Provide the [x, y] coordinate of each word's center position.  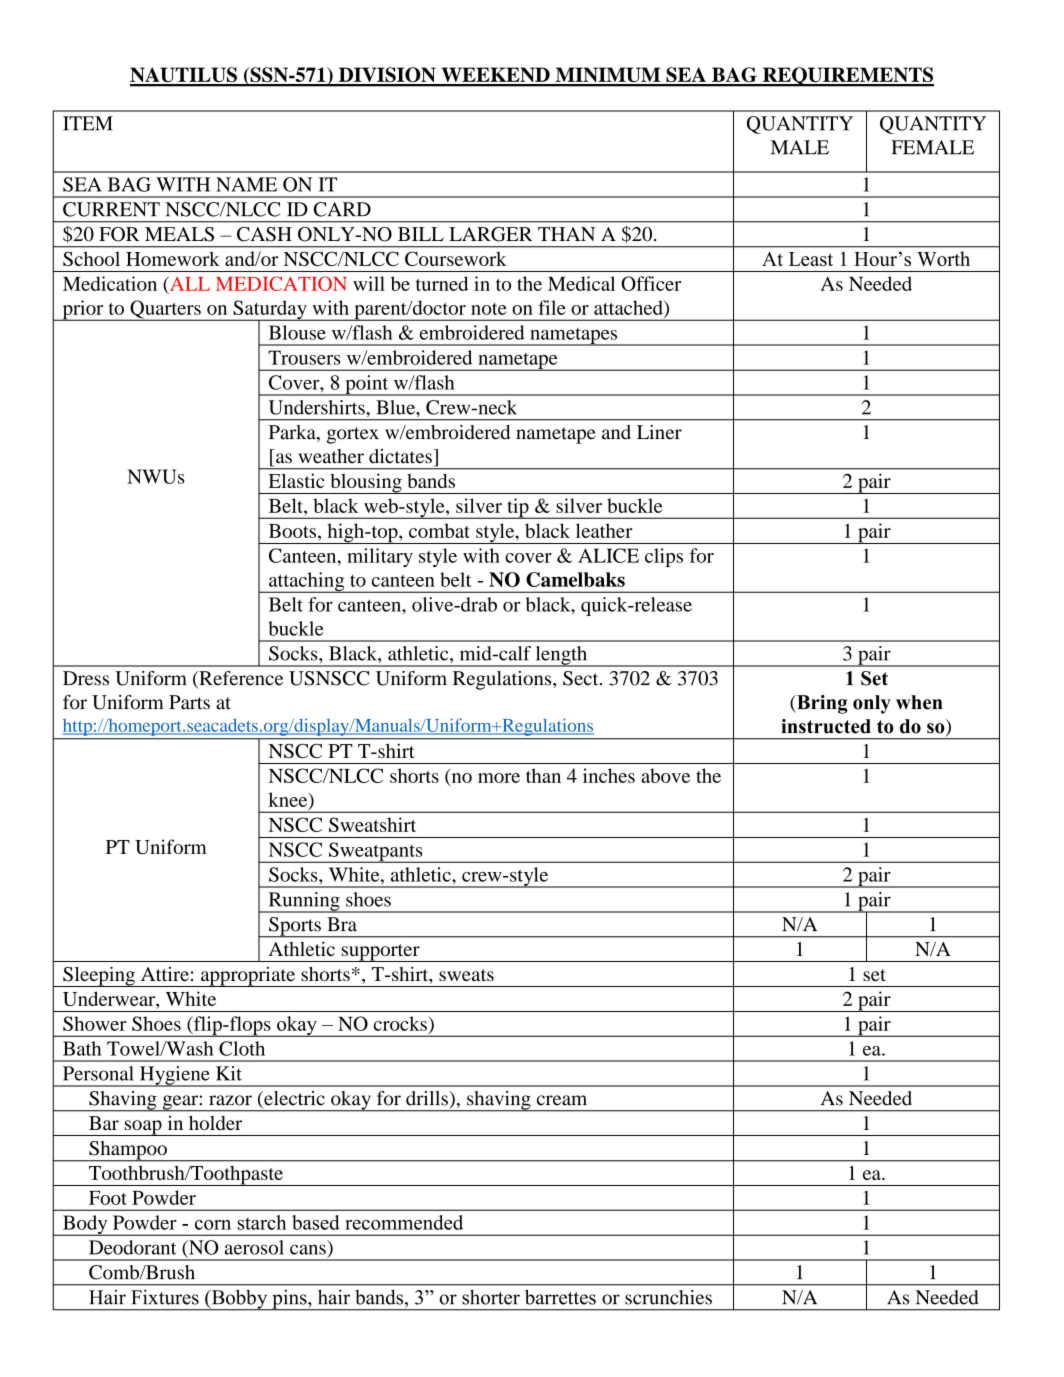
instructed [826, 726]
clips [664, 557]
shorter [491, 1297]
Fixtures [165, 1297]
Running [304, 902]
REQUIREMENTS [847, 77]
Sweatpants [376, 852]
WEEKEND [495, 76]
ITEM [88, 123]
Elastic [296, 480]
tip [518, 508]
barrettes [560, 1297]
